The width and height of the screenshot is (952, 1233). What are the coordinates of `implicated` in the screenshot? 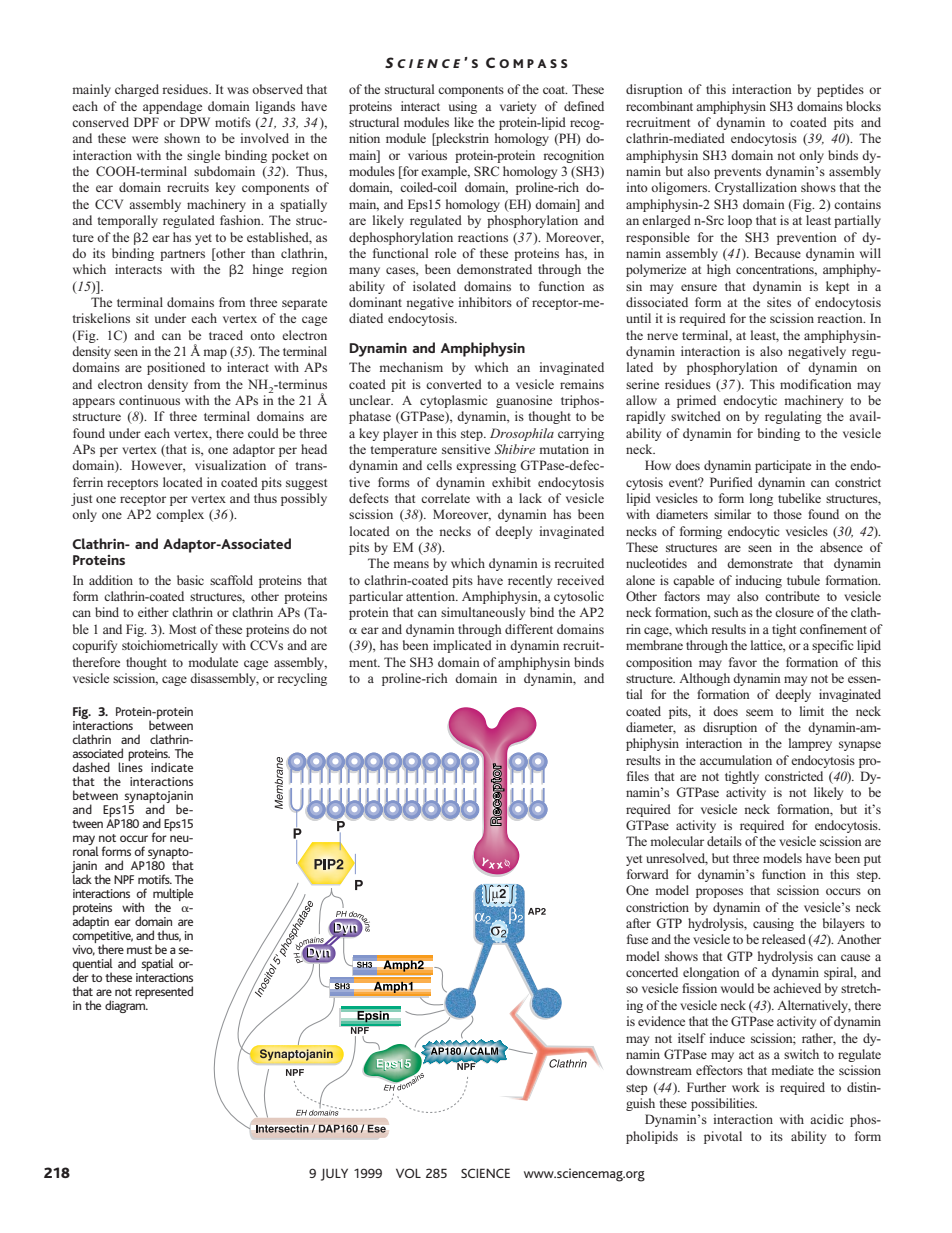 It's located at (462, 646).
